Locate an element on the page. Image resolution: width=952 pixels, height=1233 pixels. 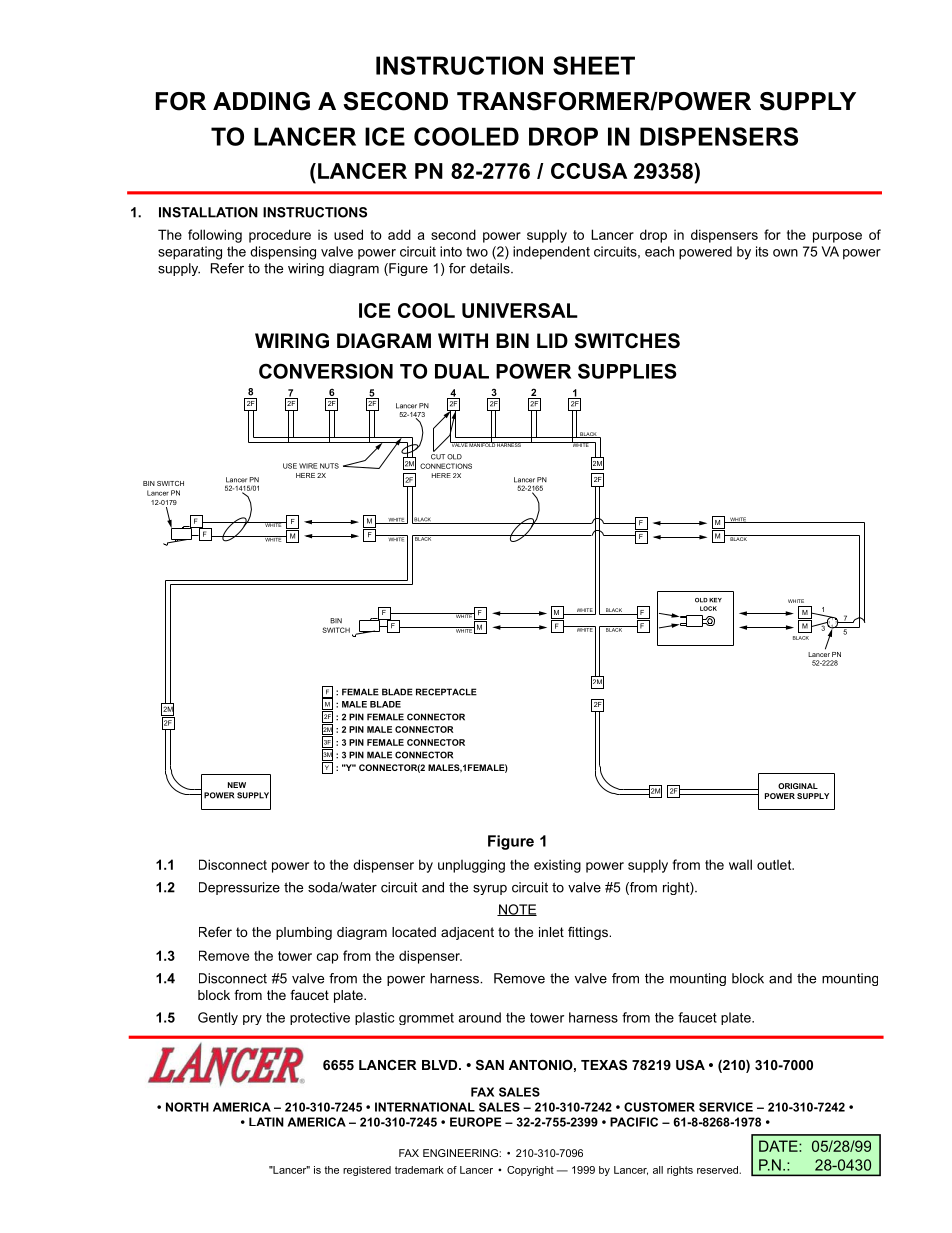
ADDING is located at coordinates (261, 101).
